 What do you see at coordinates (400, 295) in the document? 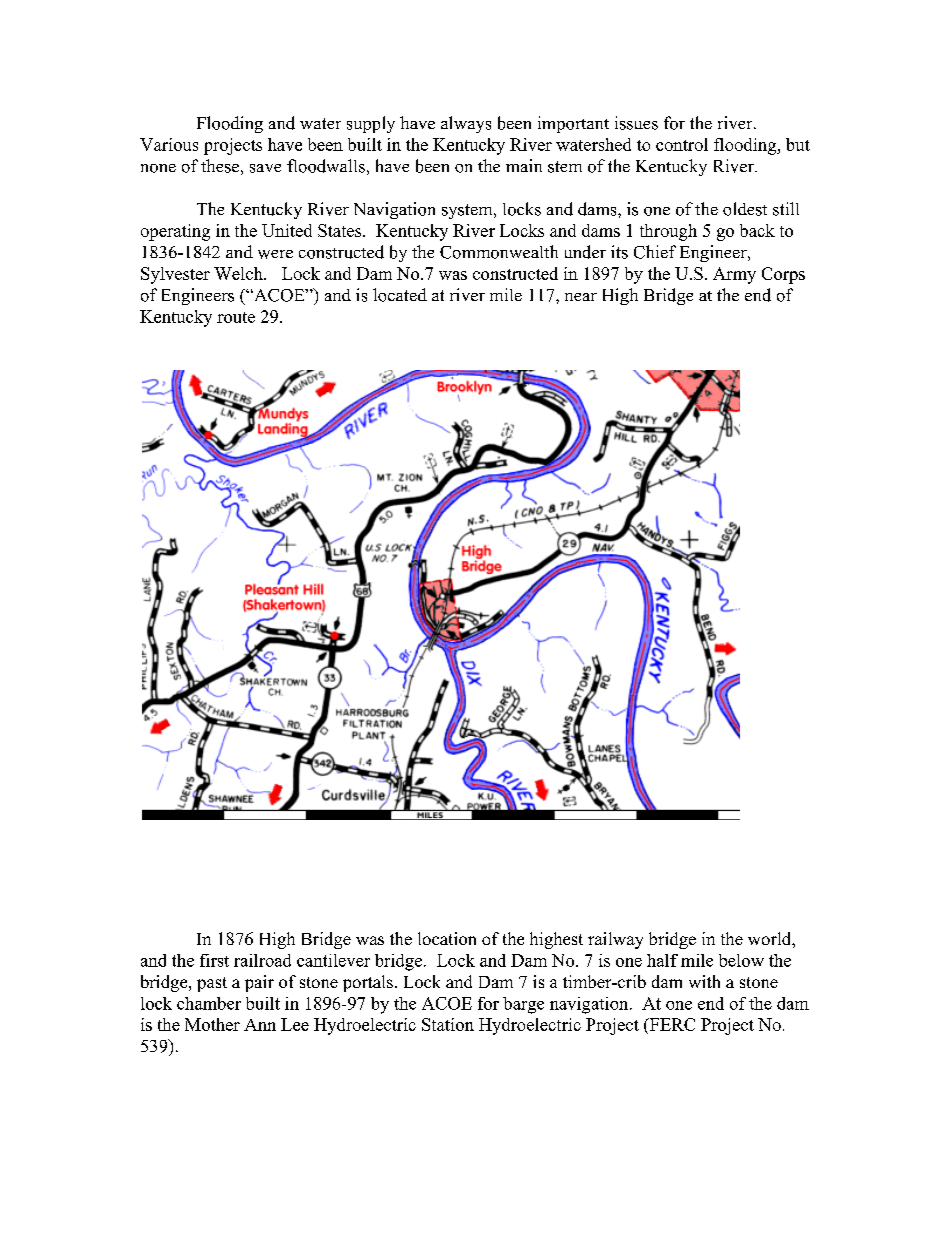
I see `located` at bounding box center [400, 295].
